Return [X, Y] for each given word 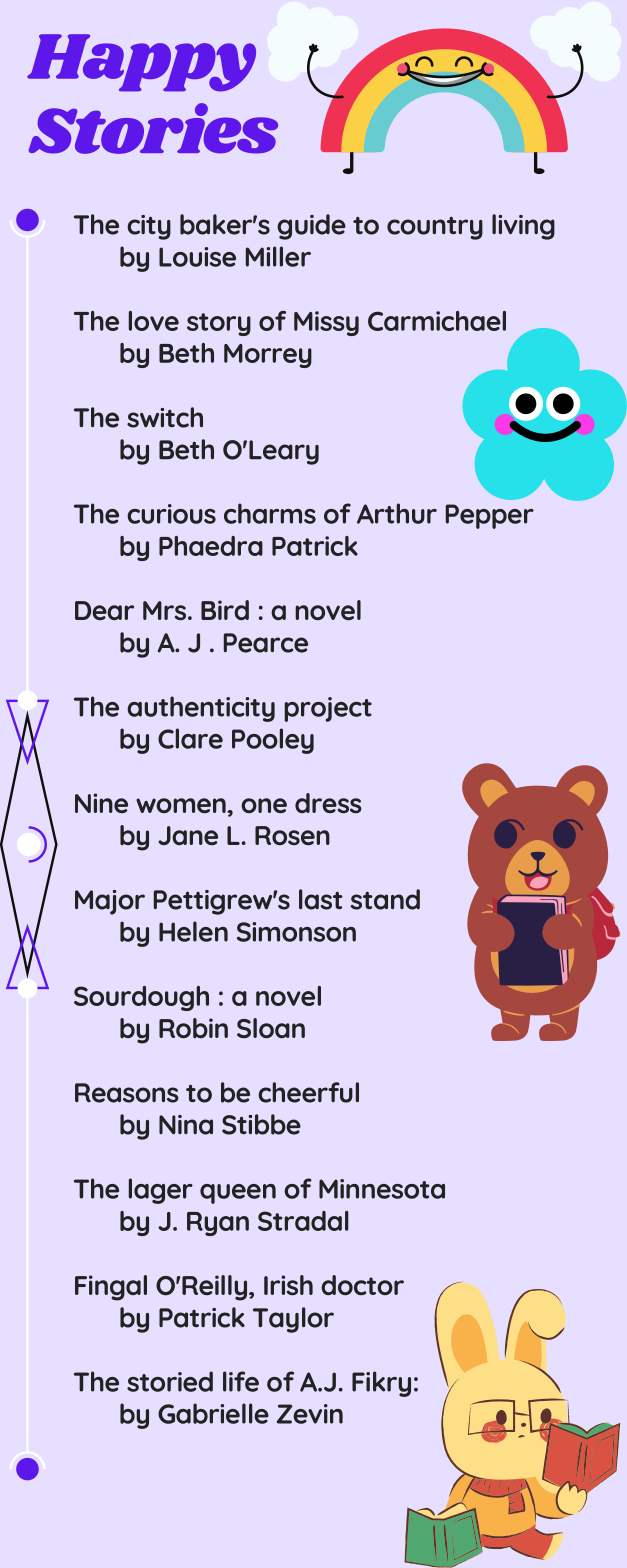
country [435, 228]
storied [170, 1381]
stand [385, 899]
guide [311, 227]
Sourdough [141, 998]
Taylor [293, 1320]
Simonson [296, 932]
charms [270, 513]
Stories [153, 128]
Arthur [397, 513]
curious [171, 514]
